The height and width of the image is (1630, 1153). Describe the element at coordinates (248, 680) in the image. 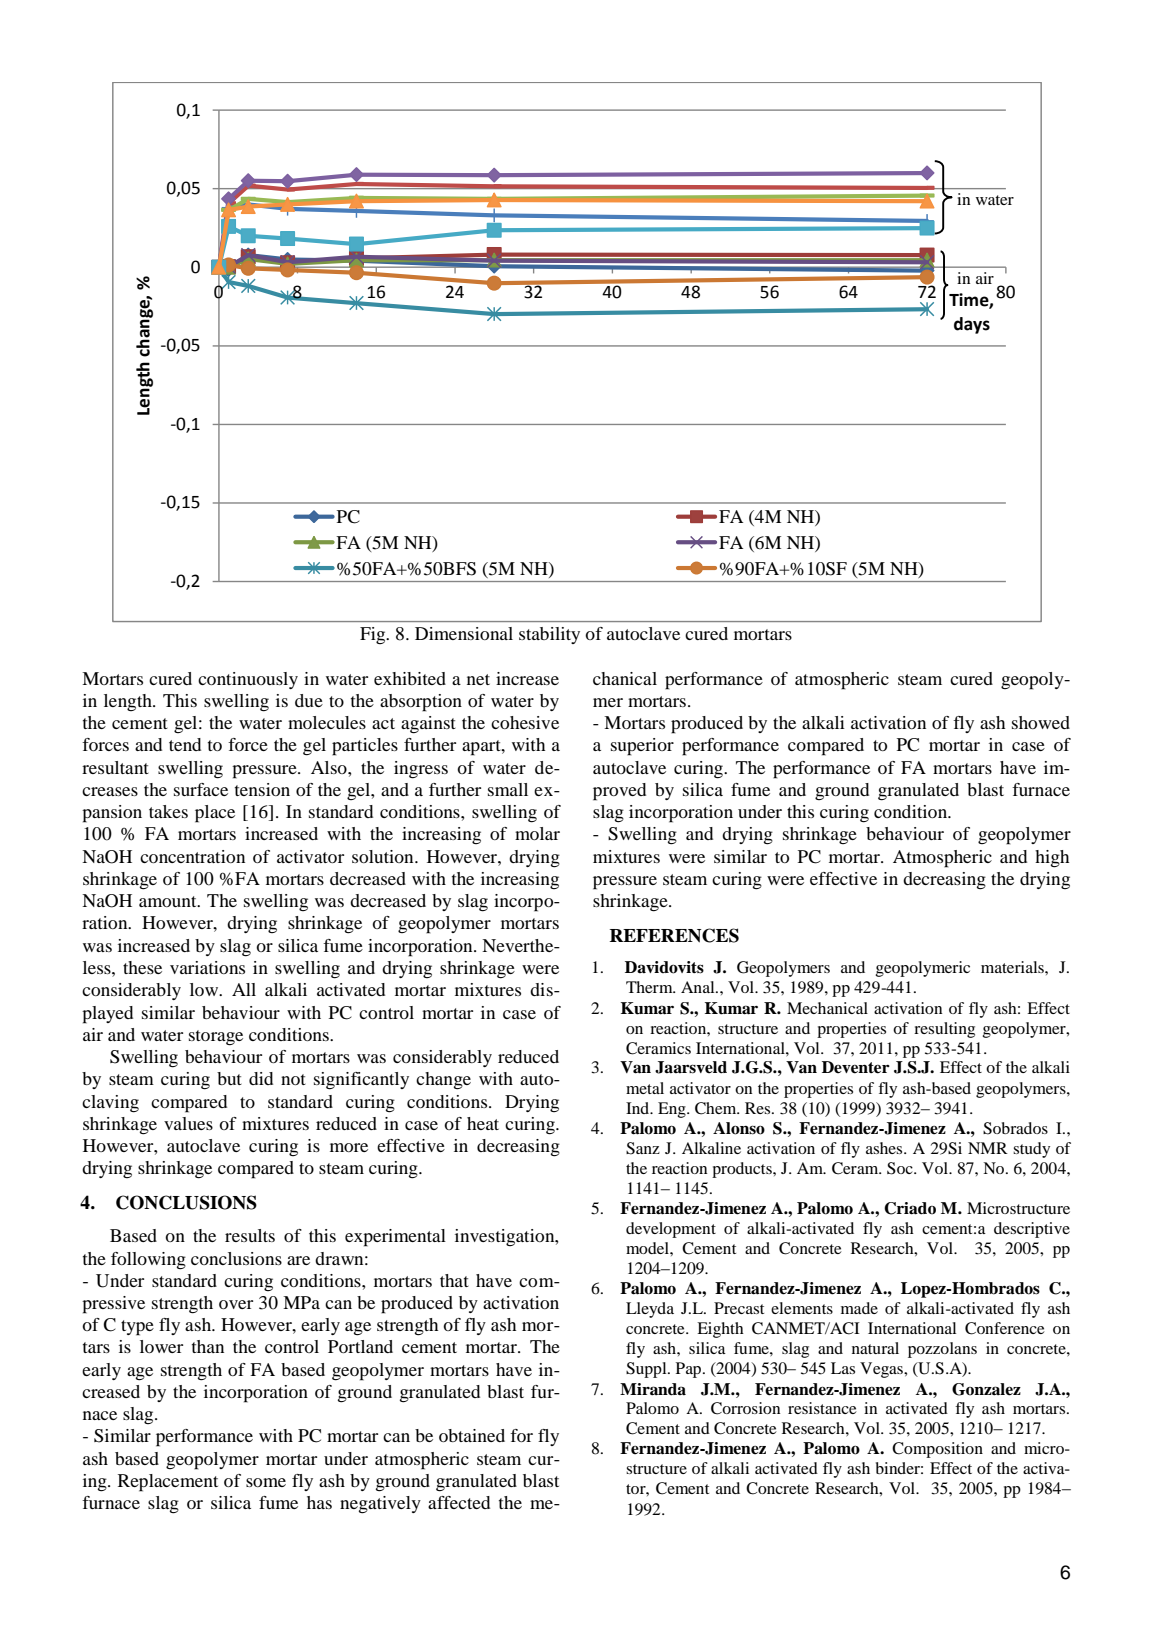

I see `continuously` at that location.
